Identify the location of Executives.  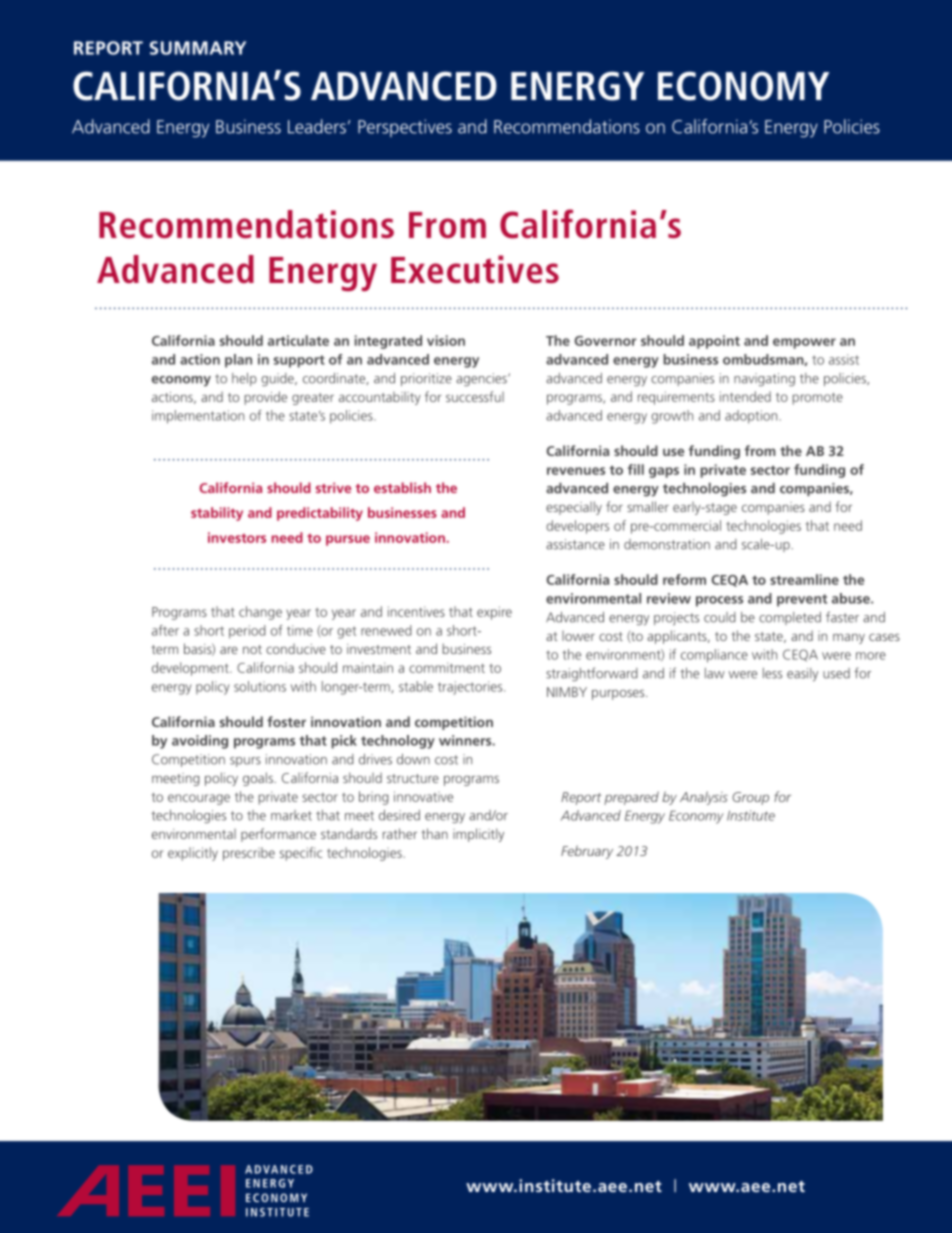
(475, 269).
